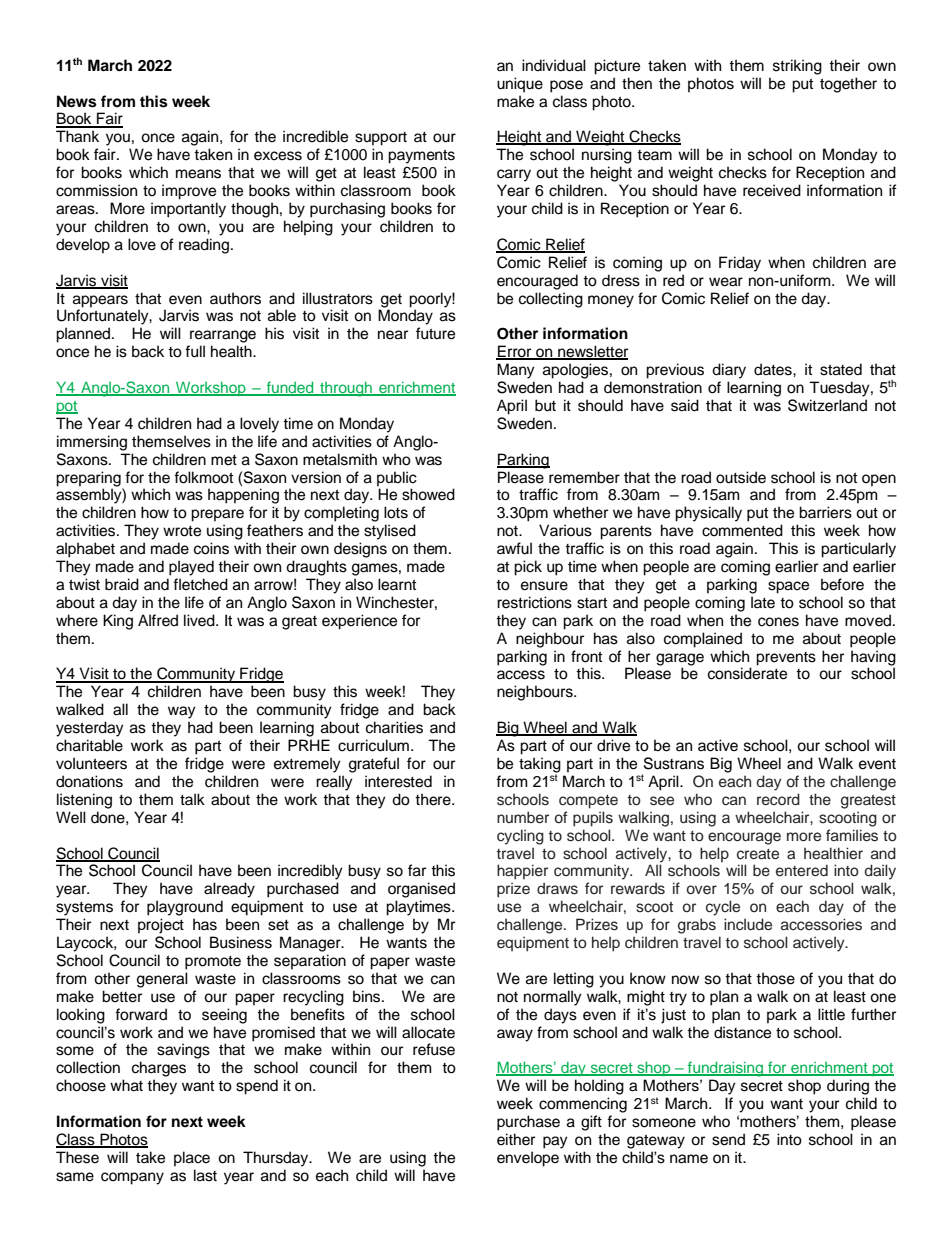  I want to click on Alfred, so click(158, 620).
